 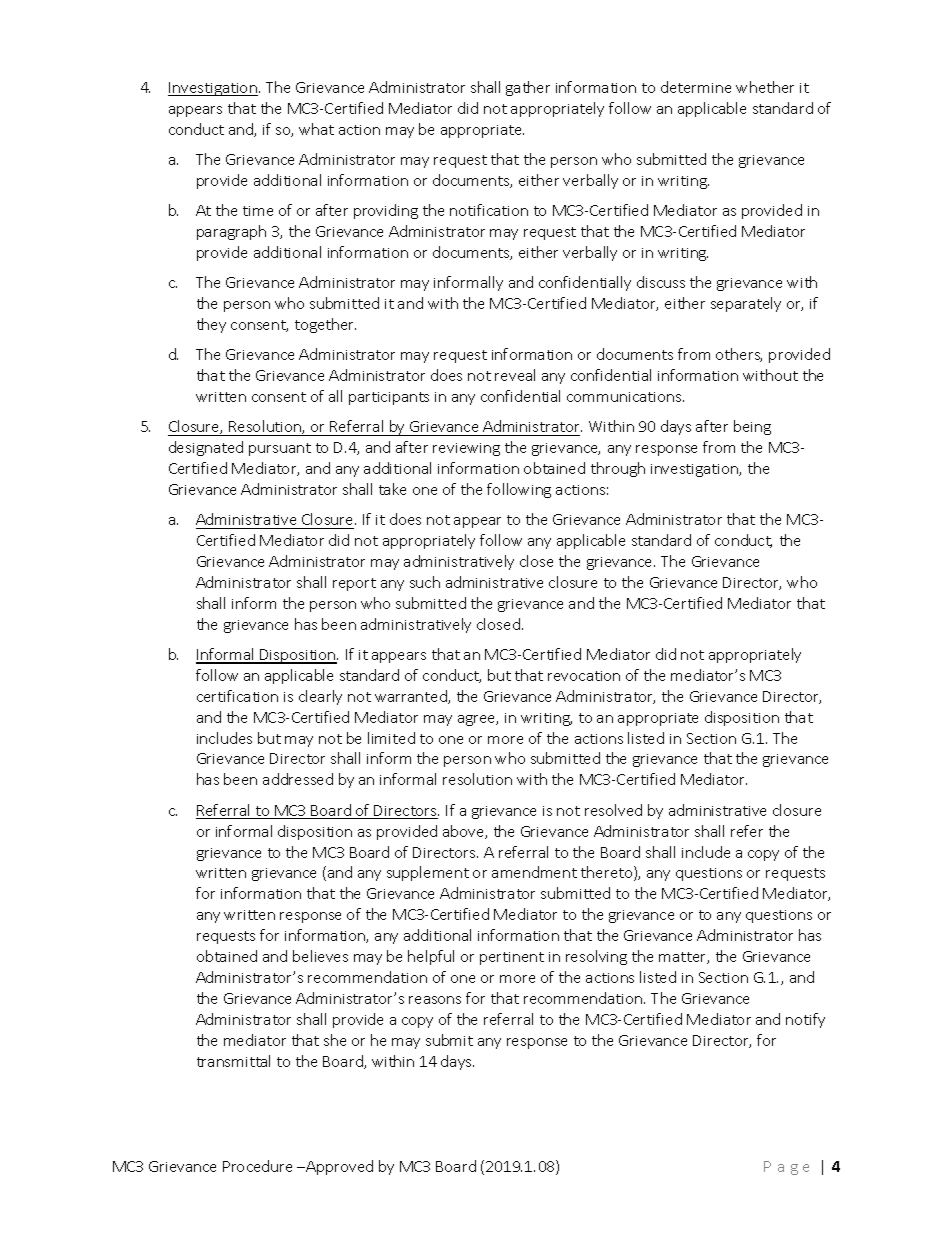 What do you see at coordinates (316, 129) in the screenshot?
I see `what` at bounding box center [316, 129].
